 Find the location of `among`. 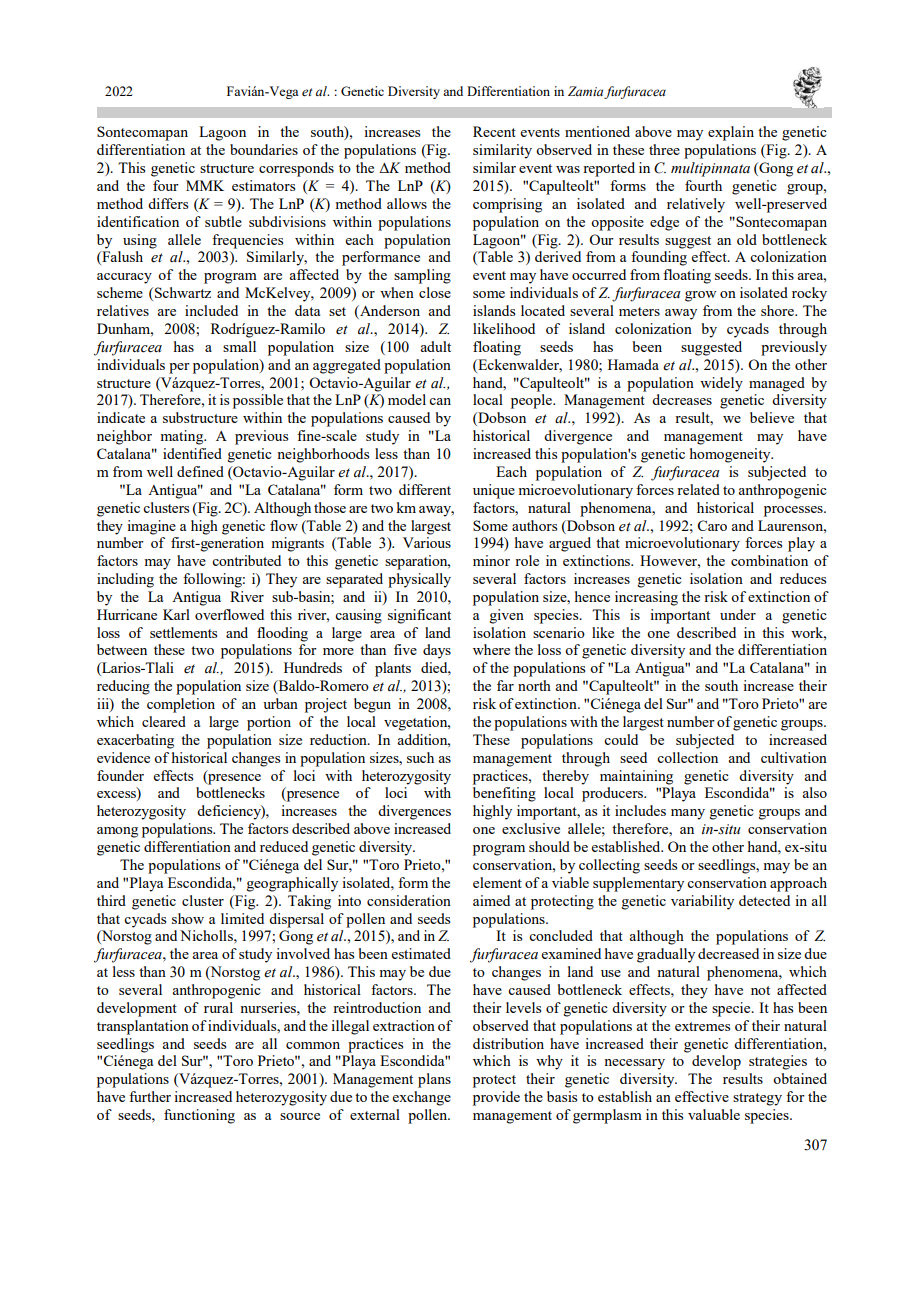

among is located at coordinates (117, 832).
